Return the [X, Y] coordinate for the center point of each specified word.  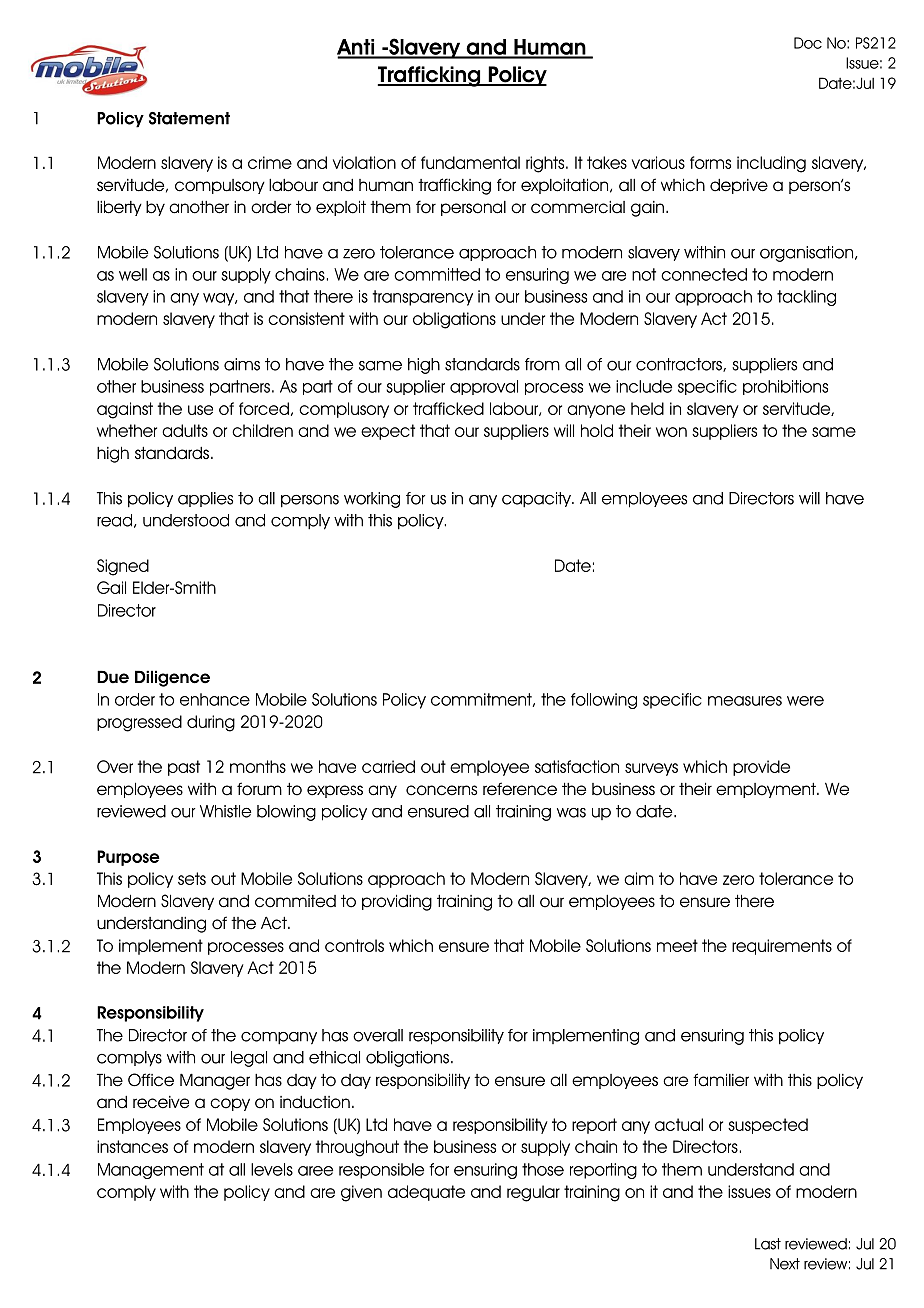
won [671, 432]
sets [192, 878]
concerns [441, 790]
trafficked [448, 408]
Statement [189, 118]
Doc [808, 43]
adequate [426, 1193]
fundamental [470, 162]
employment [767, 790]
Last [768, 1244]
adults [185, 430]
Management [151, 1171]
